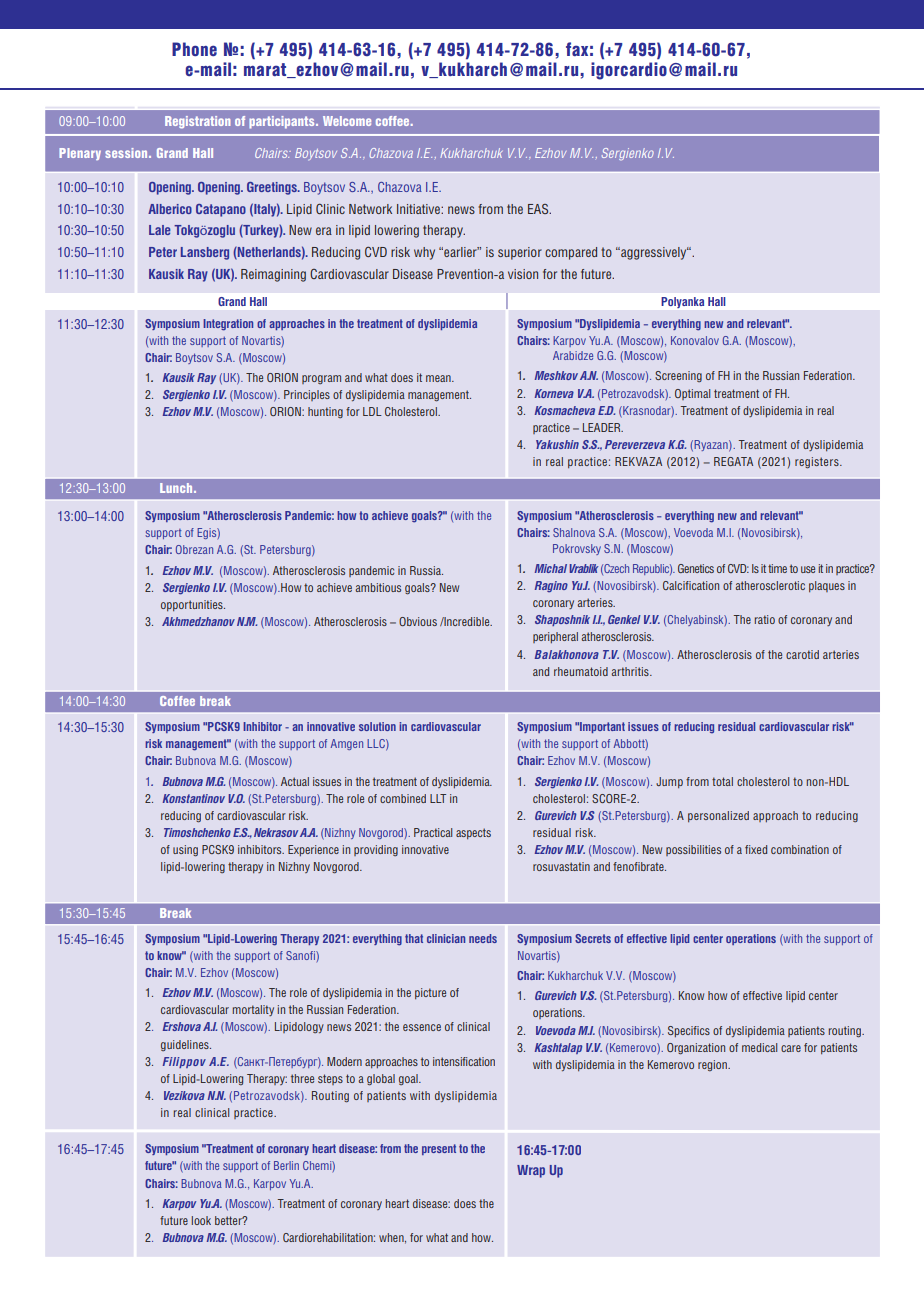  What do you see at coordinates (177, 488) in the screenshot?
I see `Lunch` at bounding box center [177, 488].
